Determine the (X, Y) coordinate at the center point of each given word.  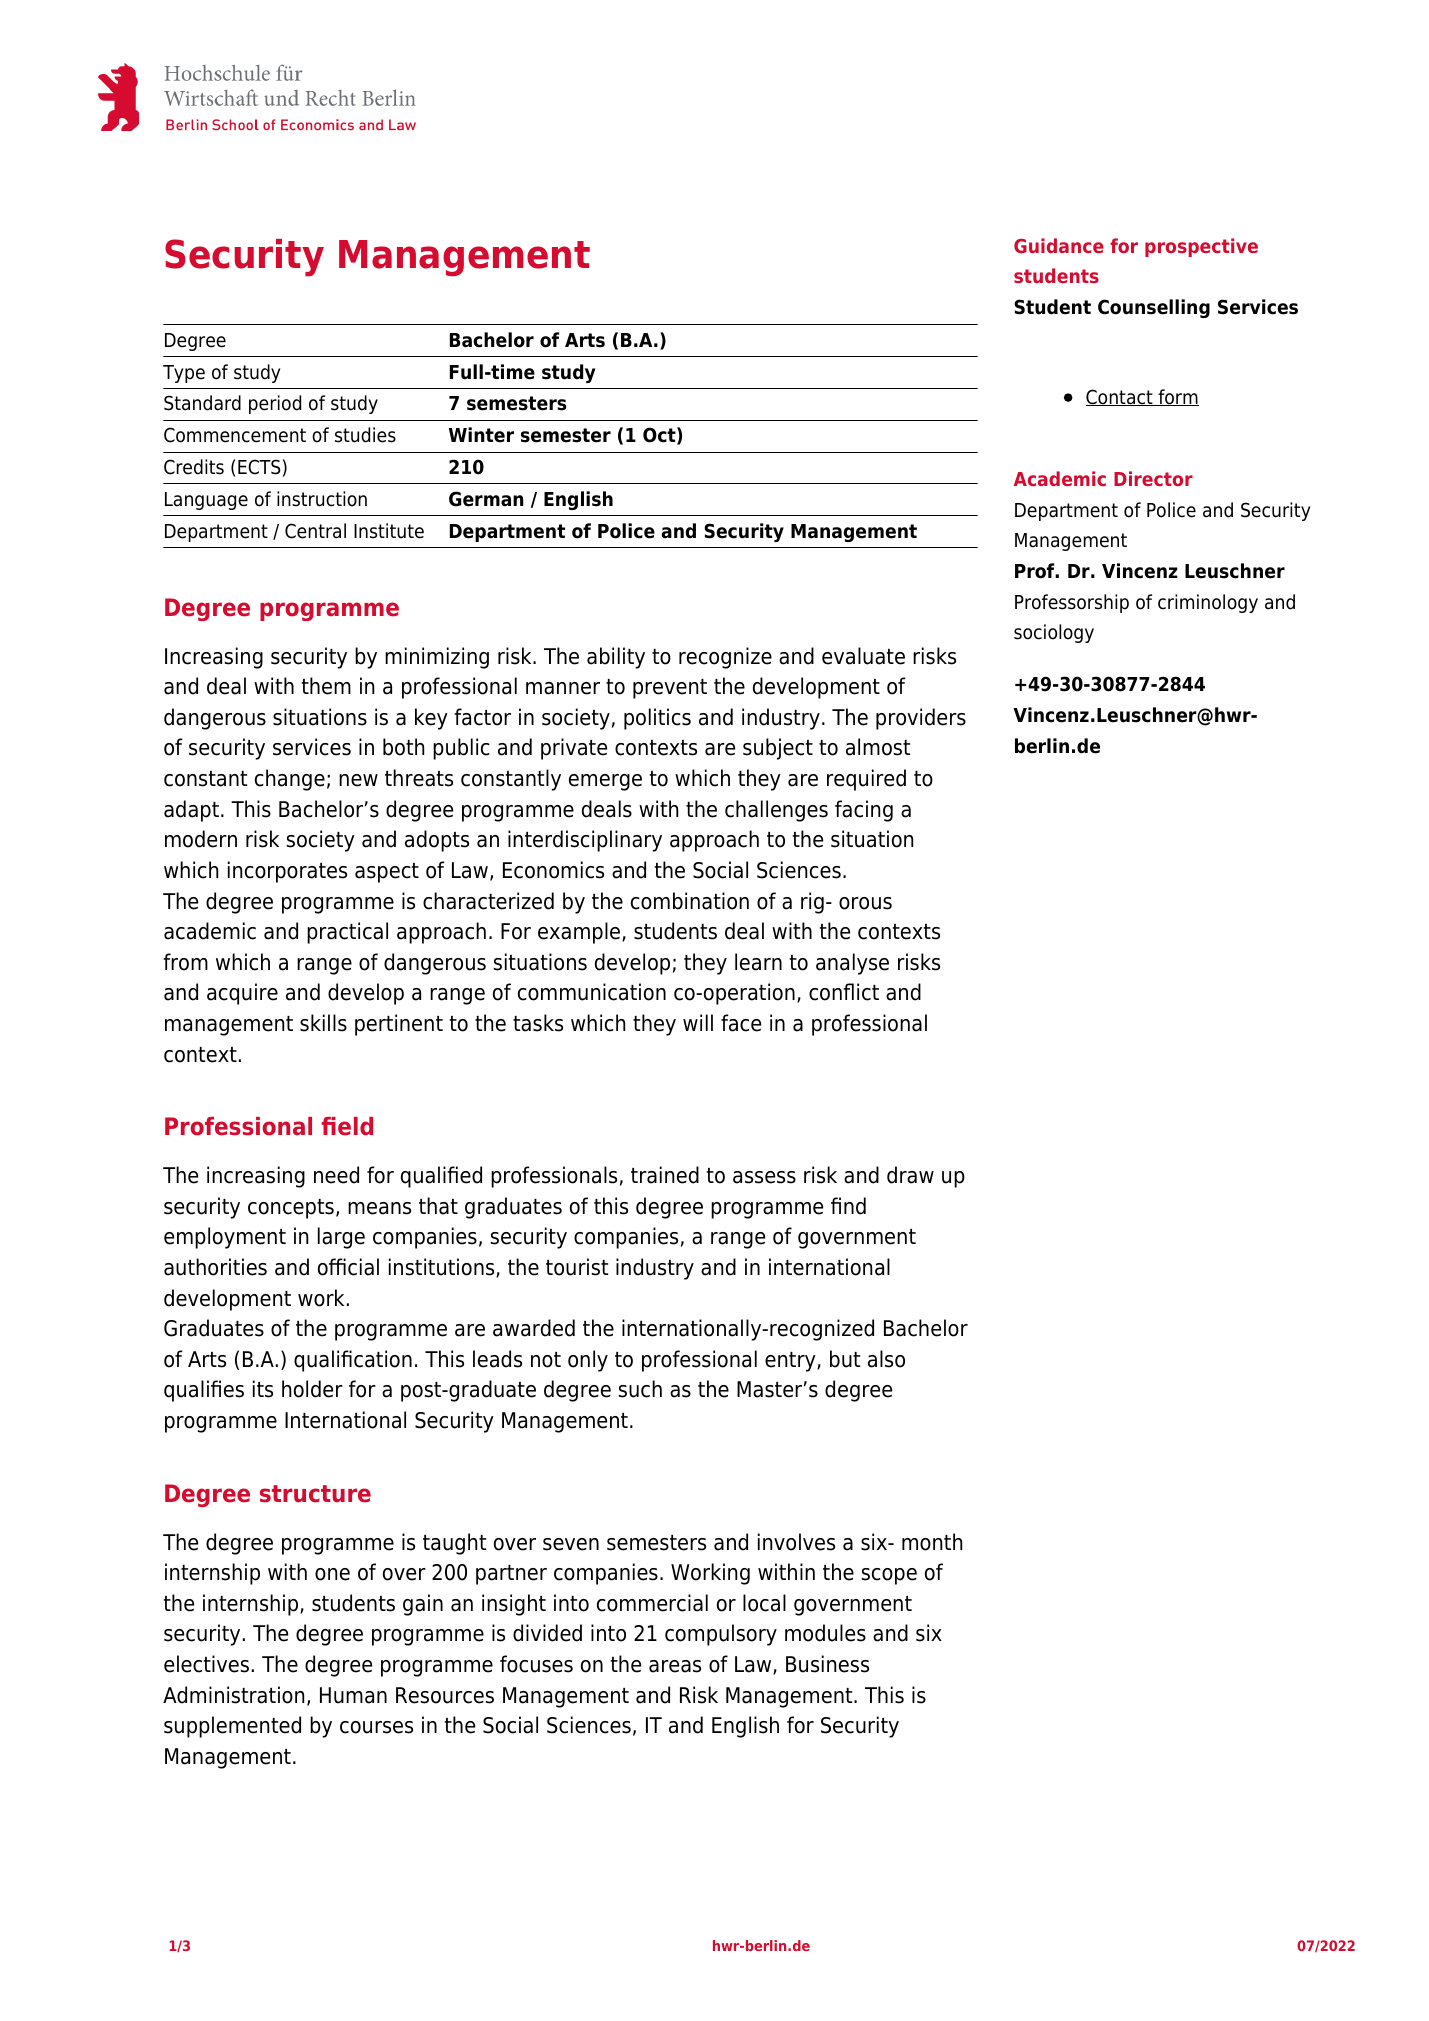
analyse (852, 964)
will (698, 1022)
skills (323, 1023)
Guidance (1059, 245)
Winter (481, 435)
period (275, 404)
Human (353, 1695)
